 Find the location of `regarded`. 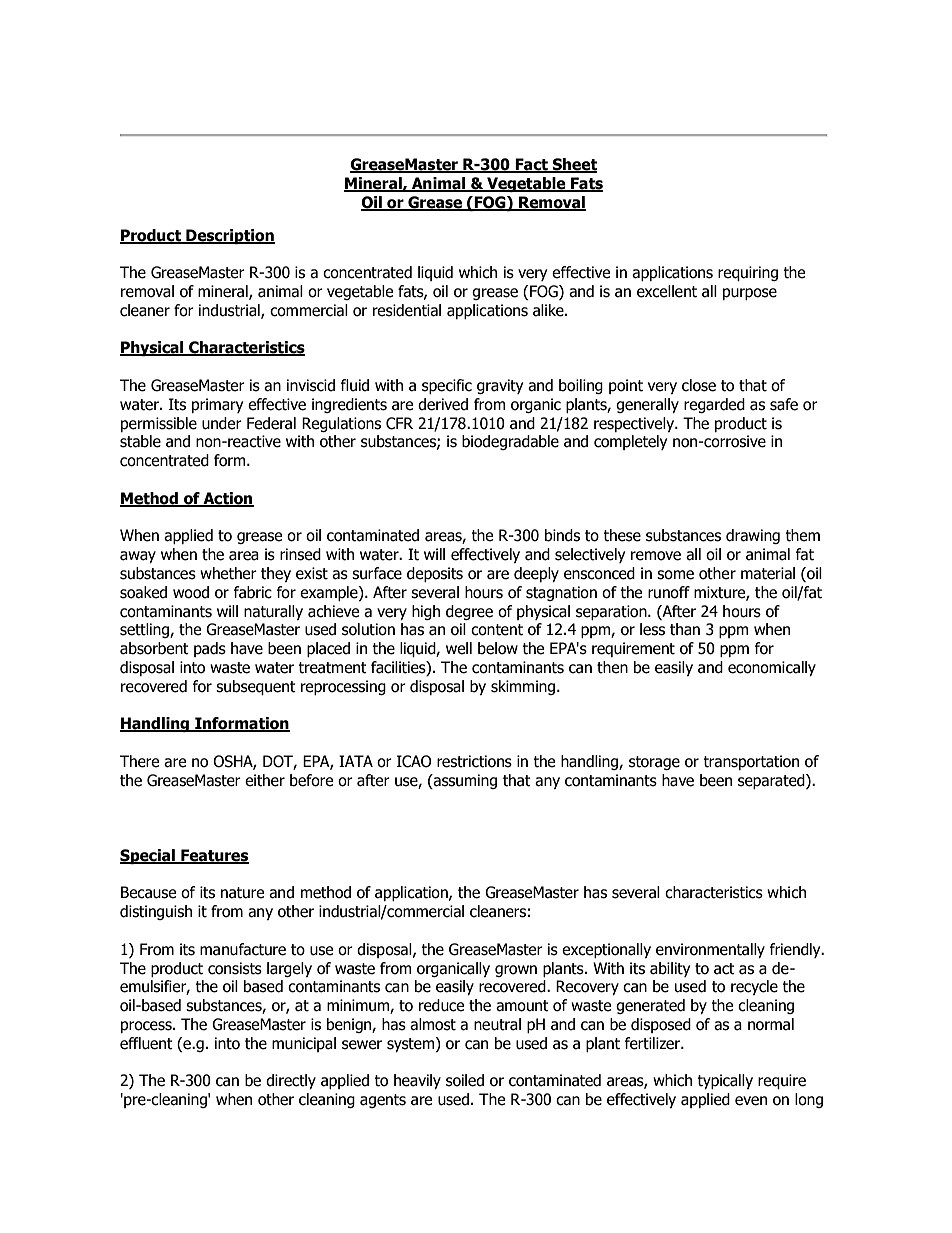

regarded is located at coordinates (714, 405).
